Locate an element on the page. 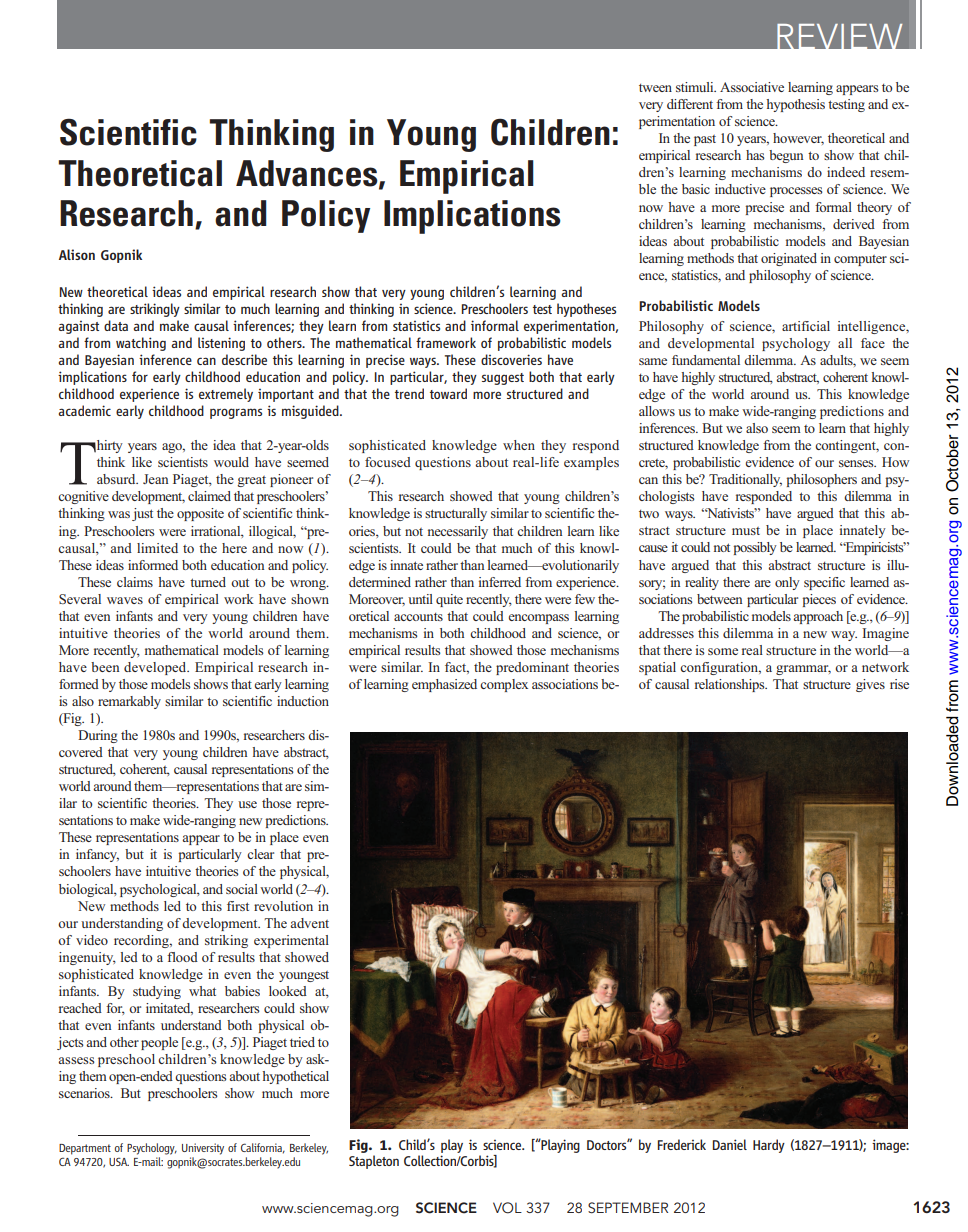 The width and height of the document is (968, 1232). Advances is located at coordinates (308, 174).
